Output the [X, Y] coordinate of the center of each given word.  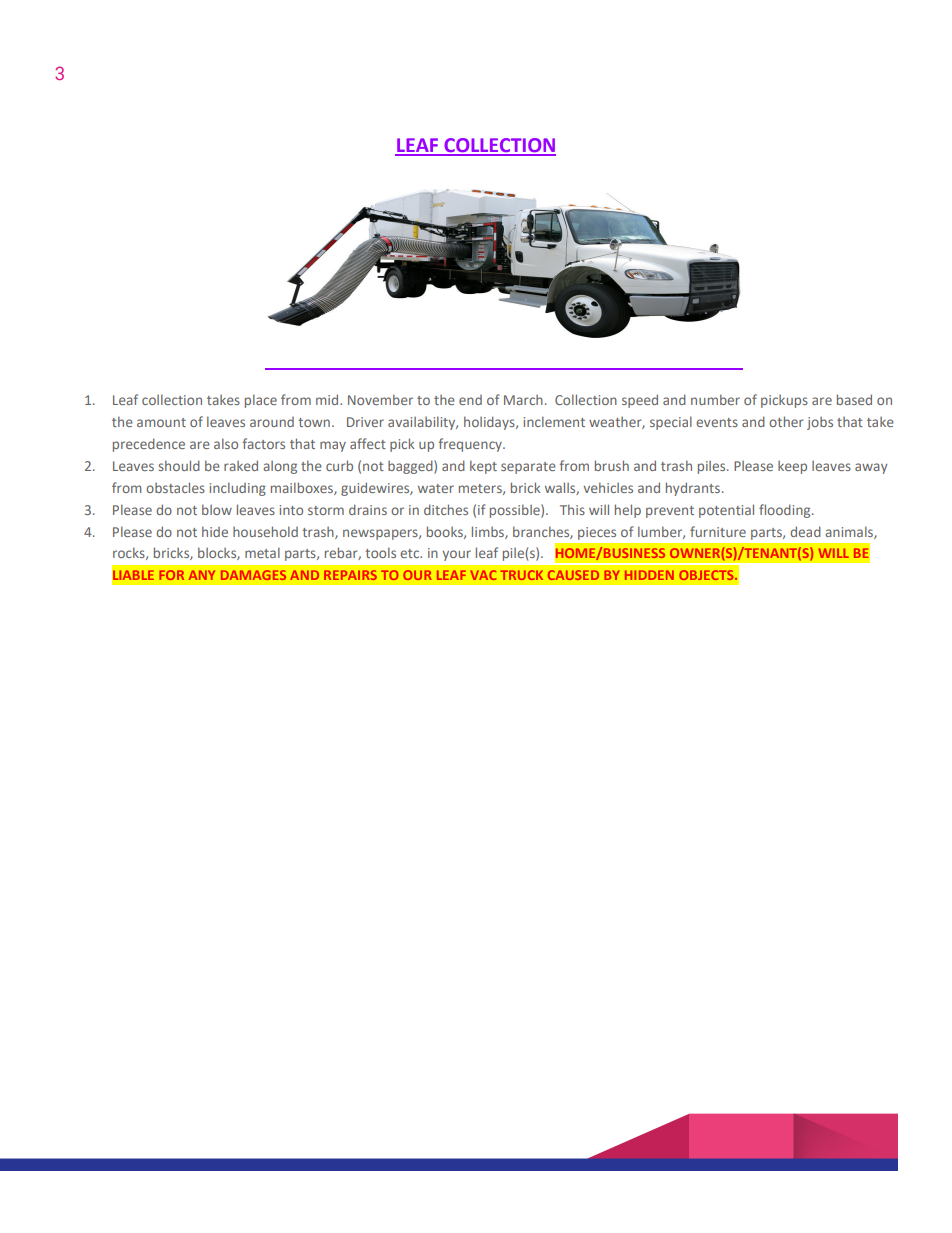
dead [805, 531]
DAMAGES [253, 575]
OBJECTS [707, 575]
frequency [471, 445]
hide [215, 531]
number [715, 399]
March [523, 400]
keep [792, 467]
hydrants [693, 489]
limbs [489, 532]
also [226, 443]
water [436, 488]
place [261, 401]
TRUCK [522, 575]
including [238, 489]
